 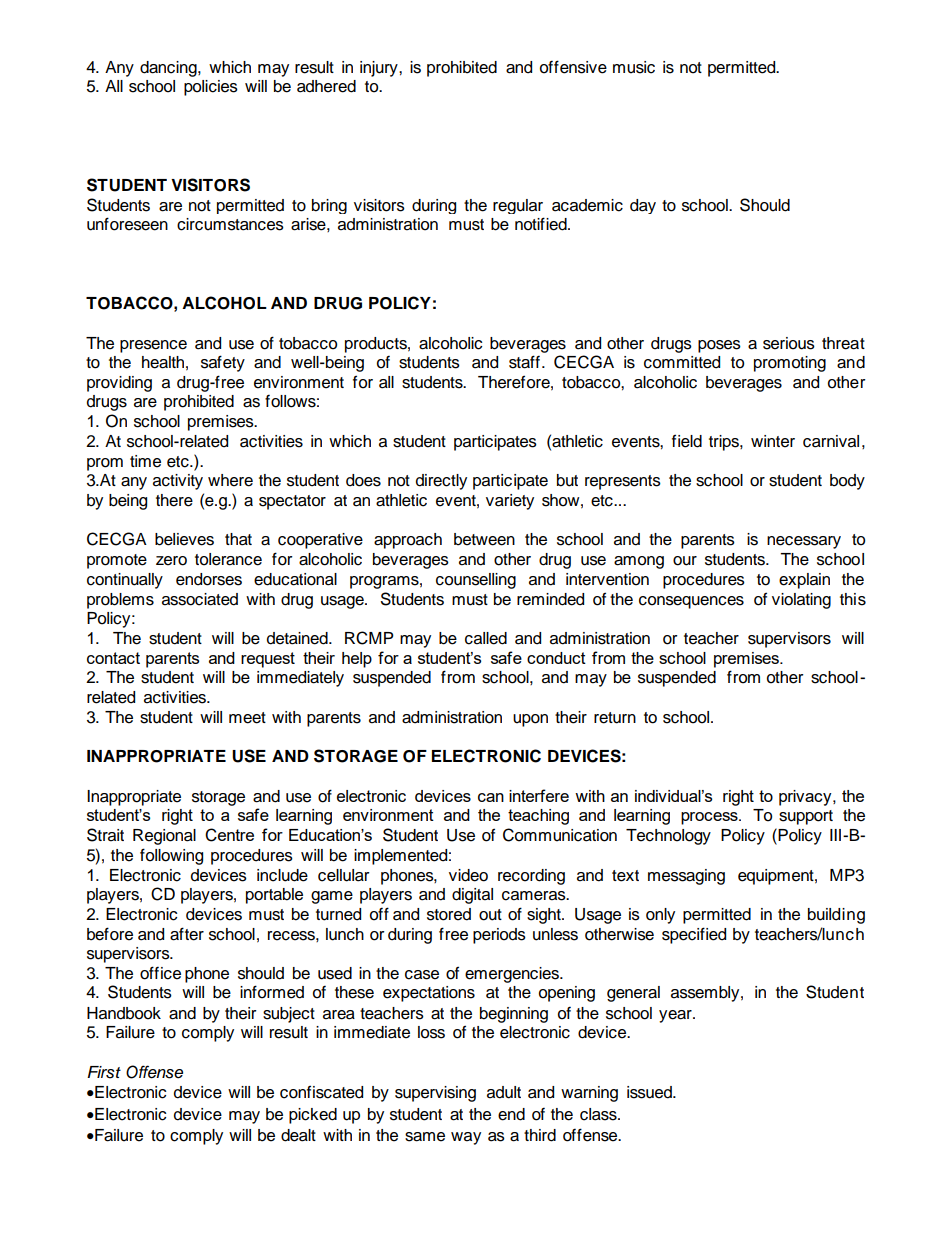 I want to click on offensive, so click(x=573, y=67).
